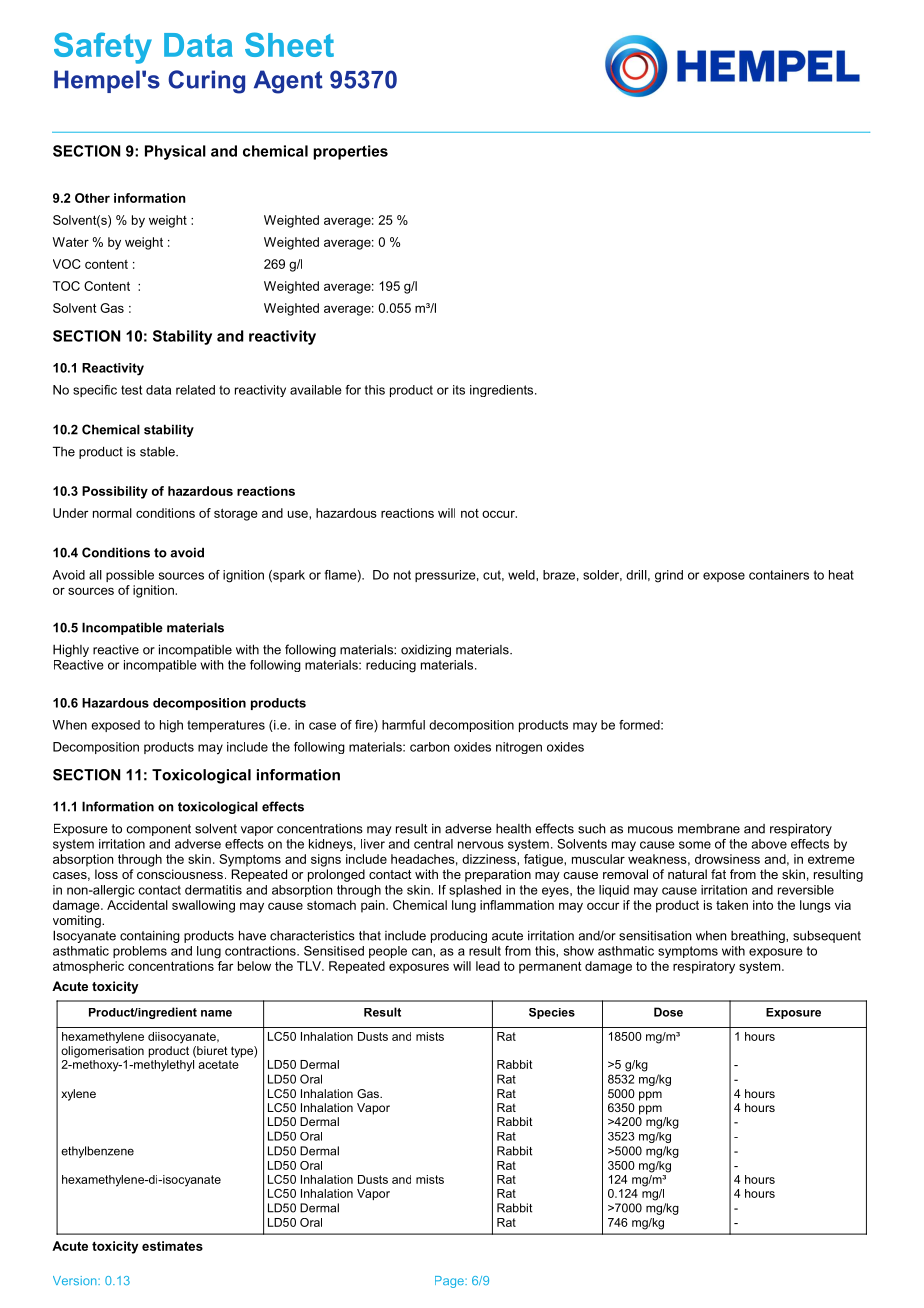  Describe the element at coordinates (172, 1246) in the screenshot. I see `estimates` at that location.
